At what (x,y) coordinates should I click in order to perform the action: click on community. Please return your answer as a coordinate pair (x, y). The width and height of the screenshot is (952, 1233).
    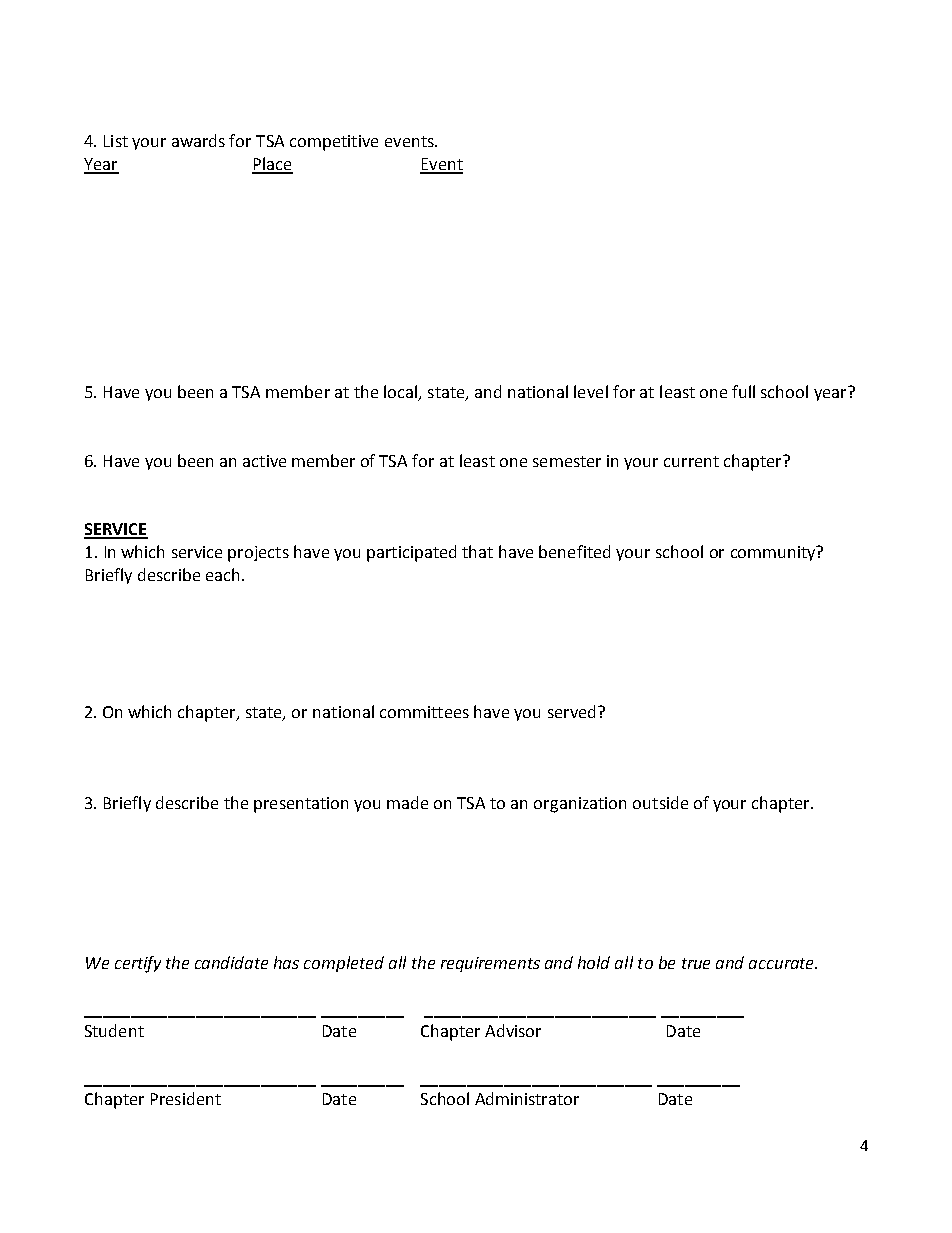
    Looking at the image, I should click on (774, 553).
